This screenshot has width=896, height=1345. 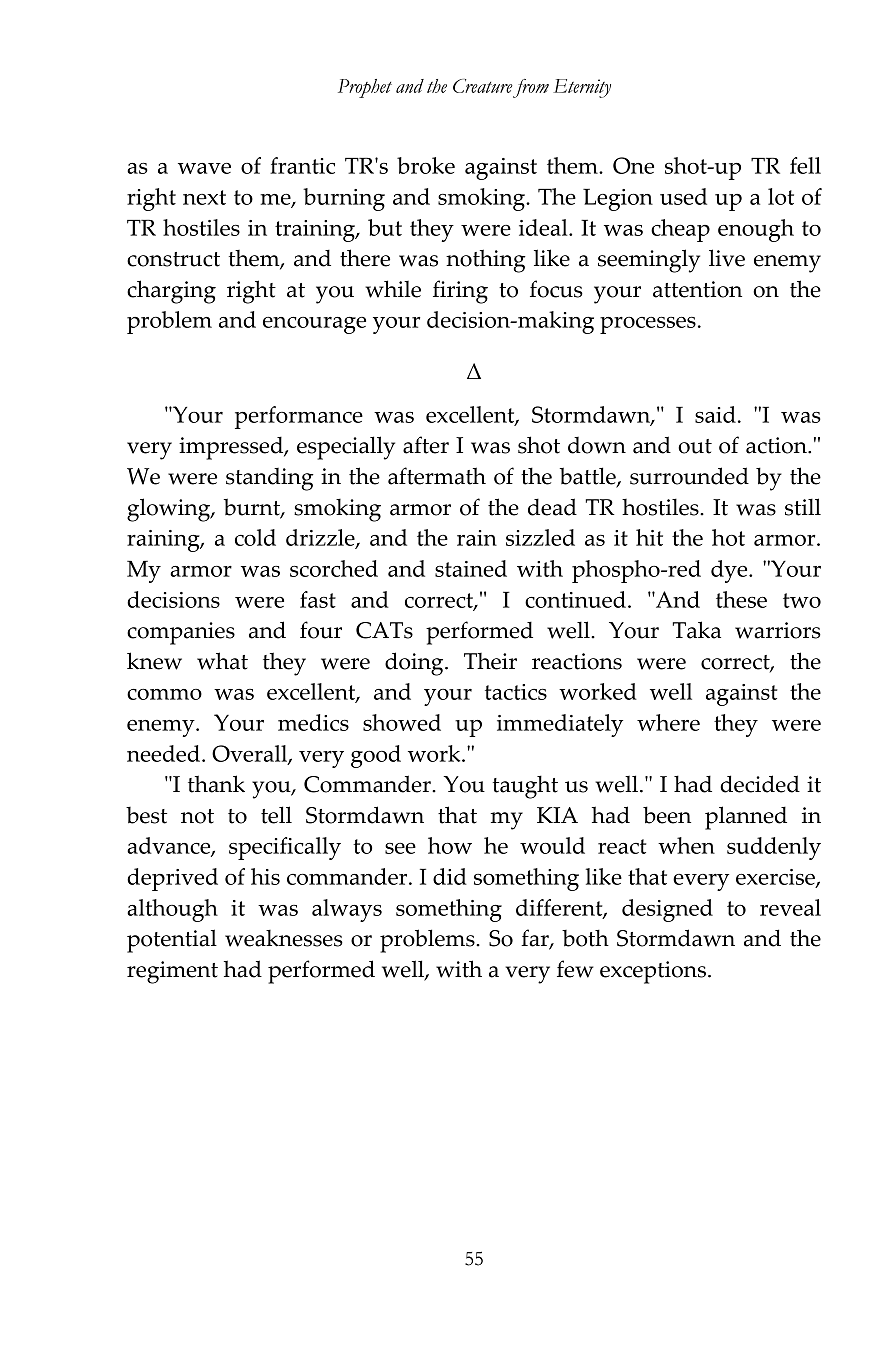 I want to click on stained, so click(x=471, y=568).
